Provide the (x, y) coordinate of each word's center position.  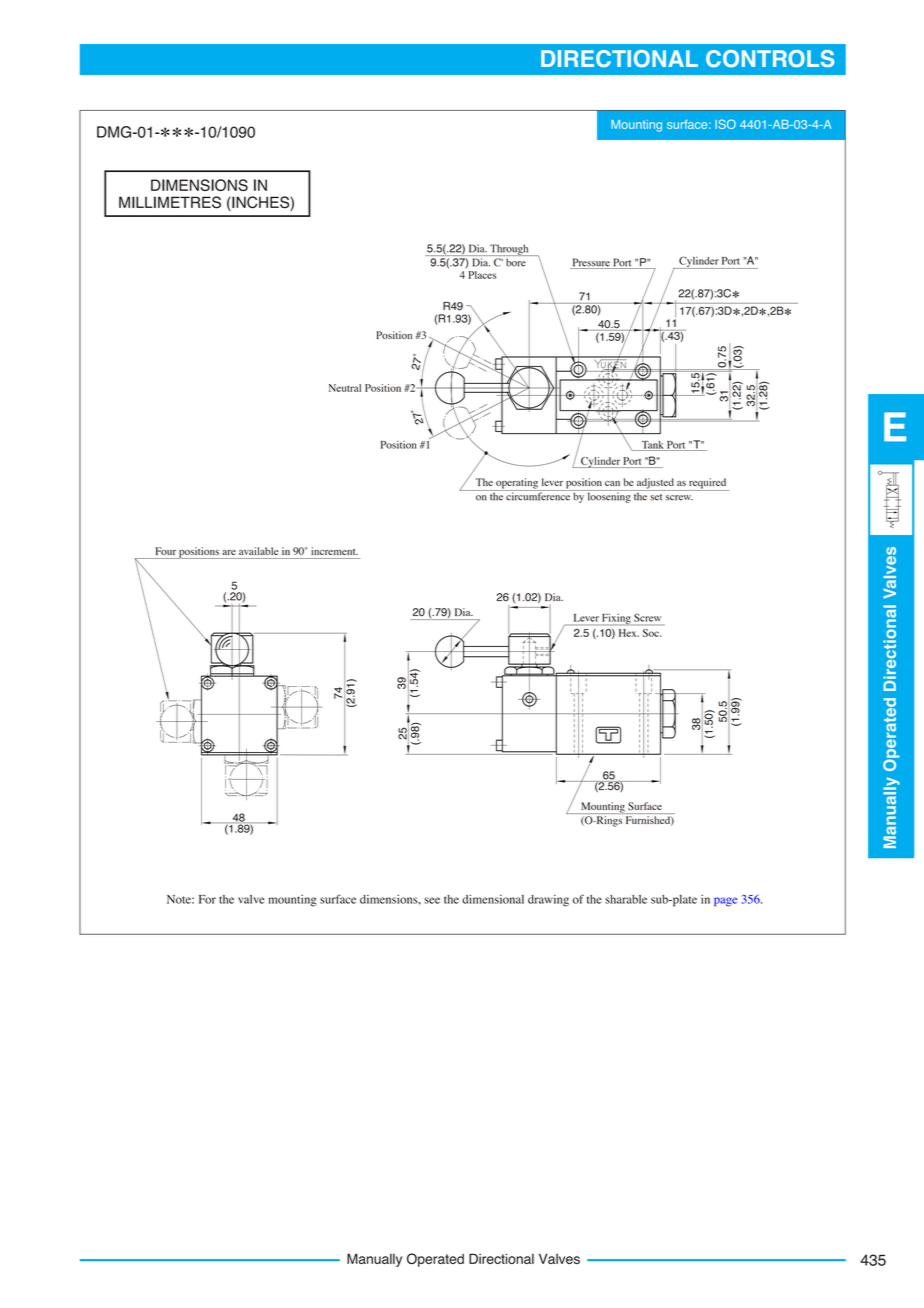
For (207, 899)
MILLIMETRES (170, 202)
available (258, 551)
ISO (725, 124)
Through (509, 250)
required (708, 484)
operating (517, 484)
